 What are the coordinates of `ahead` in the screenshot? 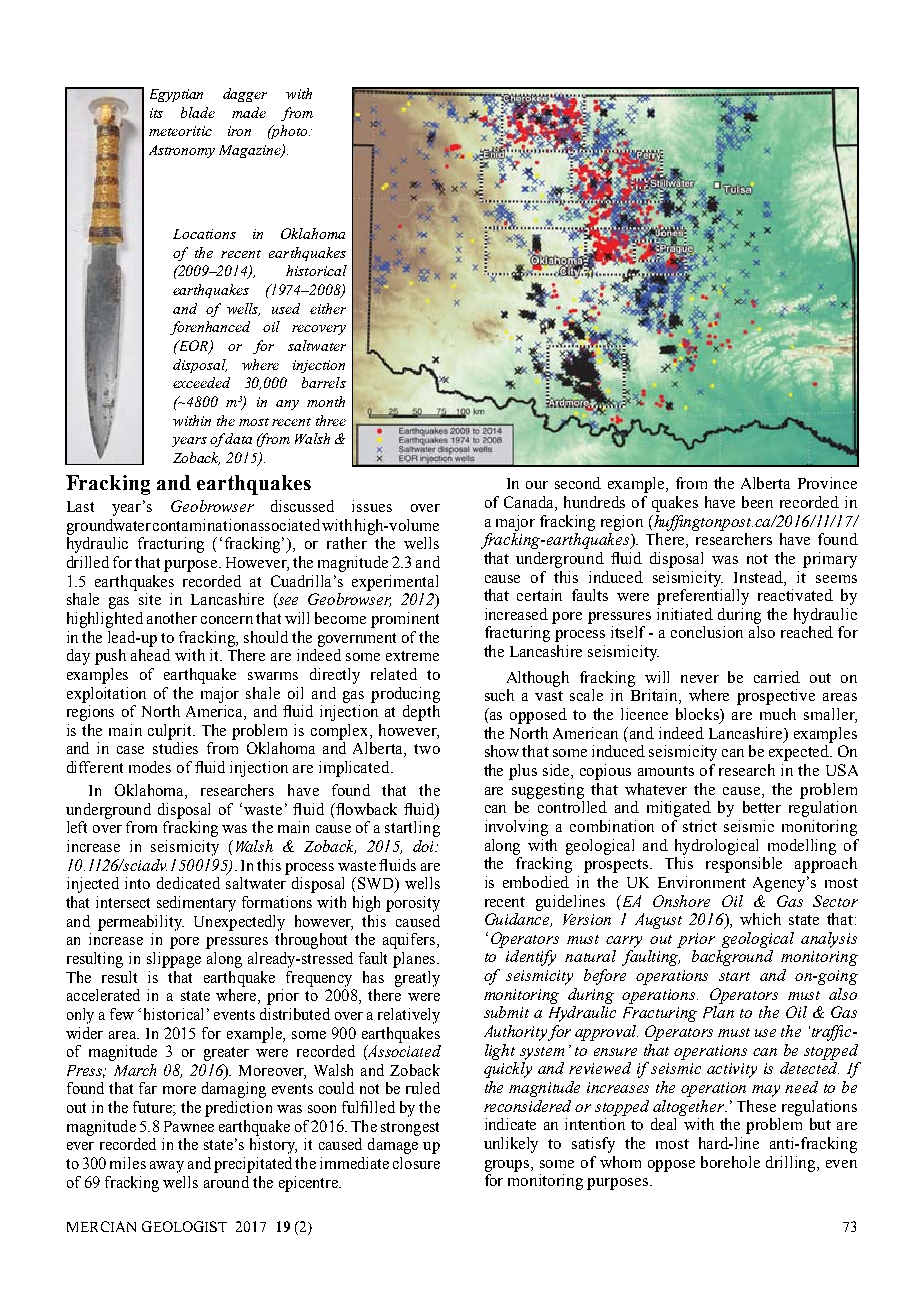 It's located at (150, 655).
